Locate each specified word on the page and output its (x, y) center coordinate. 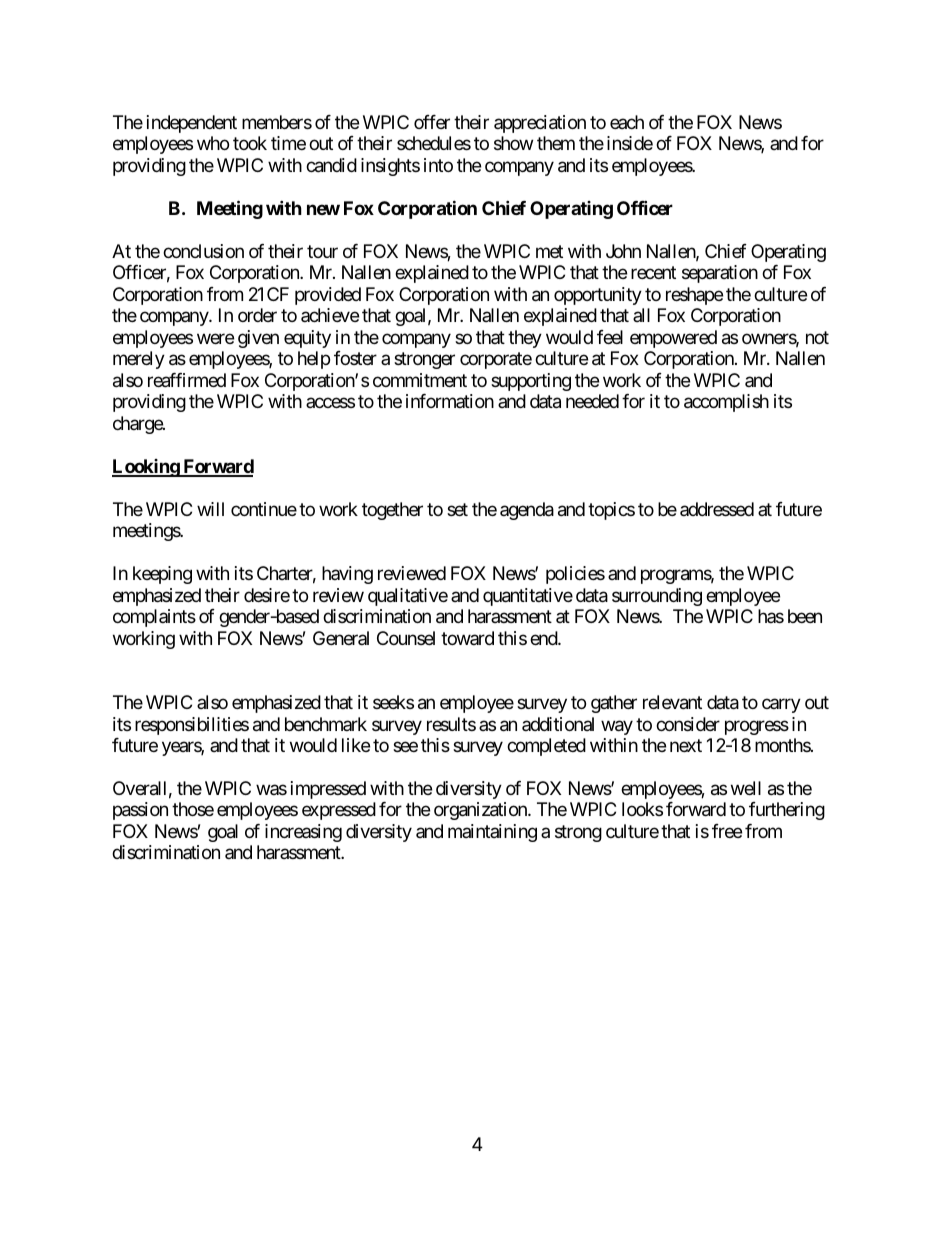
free (727, 831)
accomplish (726, 403)
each (627, 122)
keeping (162, 575)
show (513, 143)
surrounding (657, 597)
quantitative (528, 597)
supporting (531, 382)
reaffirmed (187, 380)
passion (140, 811)
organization (481, 811)
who (213, 143)
